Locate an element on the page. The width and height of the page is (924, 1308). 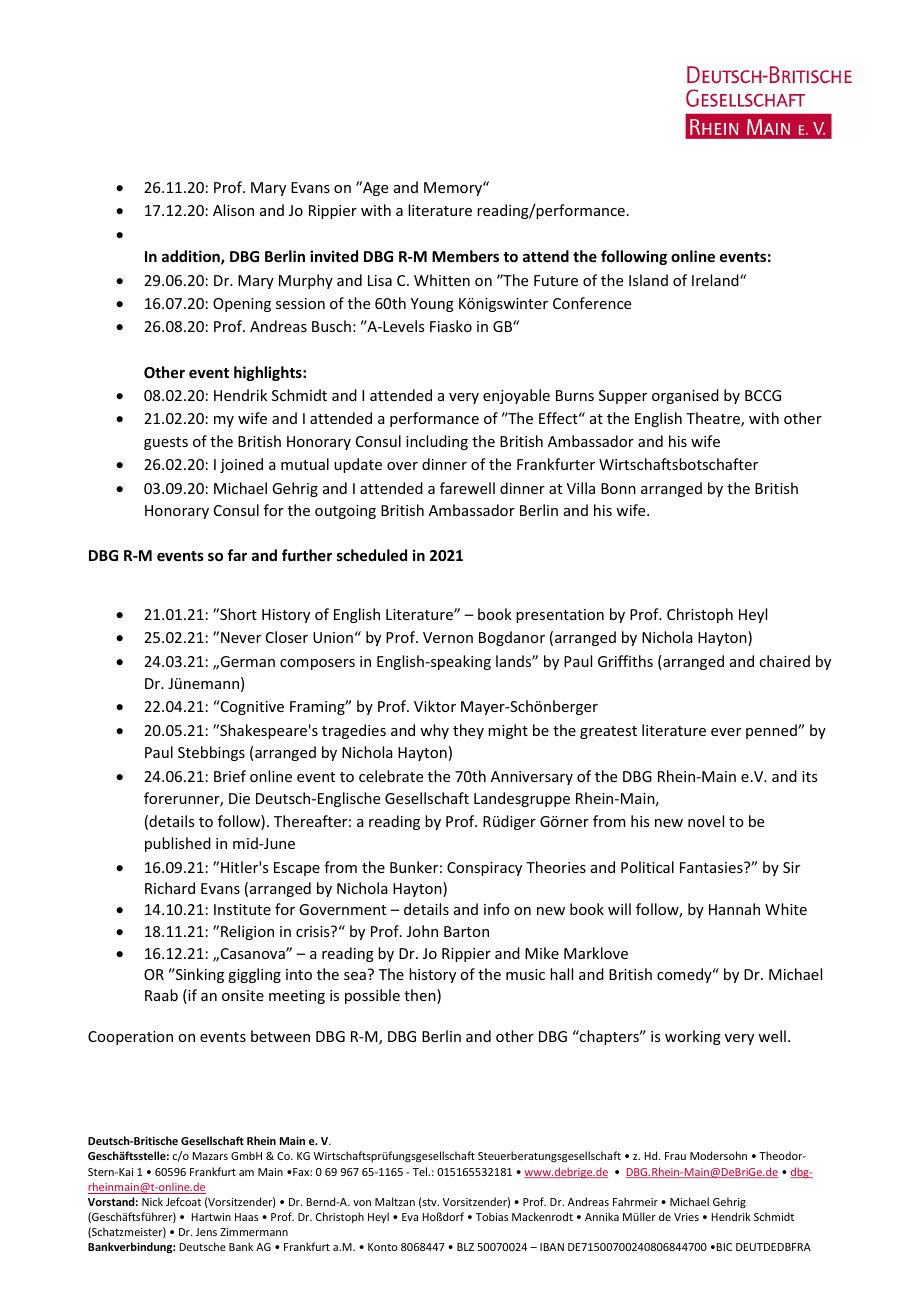
Tobias is located at coordinates (492, 1216).
